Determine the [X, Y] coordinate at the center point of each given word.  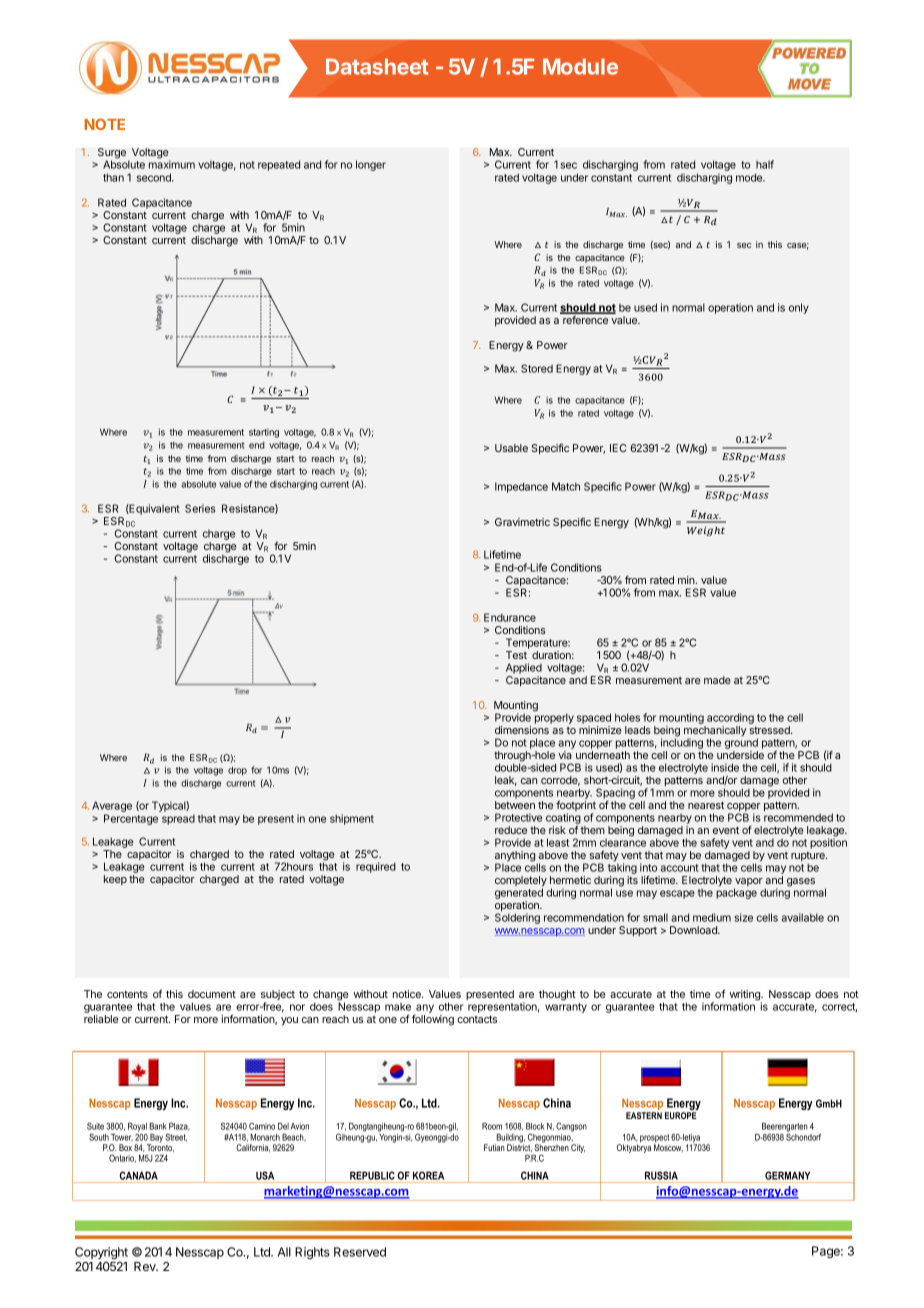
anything [515, 857]
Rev [146, 1266]
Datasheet [377, 66]
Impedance [521, 487]
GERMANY [787, 1175]
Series [200, 508]
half [765, 164]
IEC [618, 448]
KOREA [428, 1175]
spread [178, 820]
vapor [748, 883]
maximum [172, 164]
